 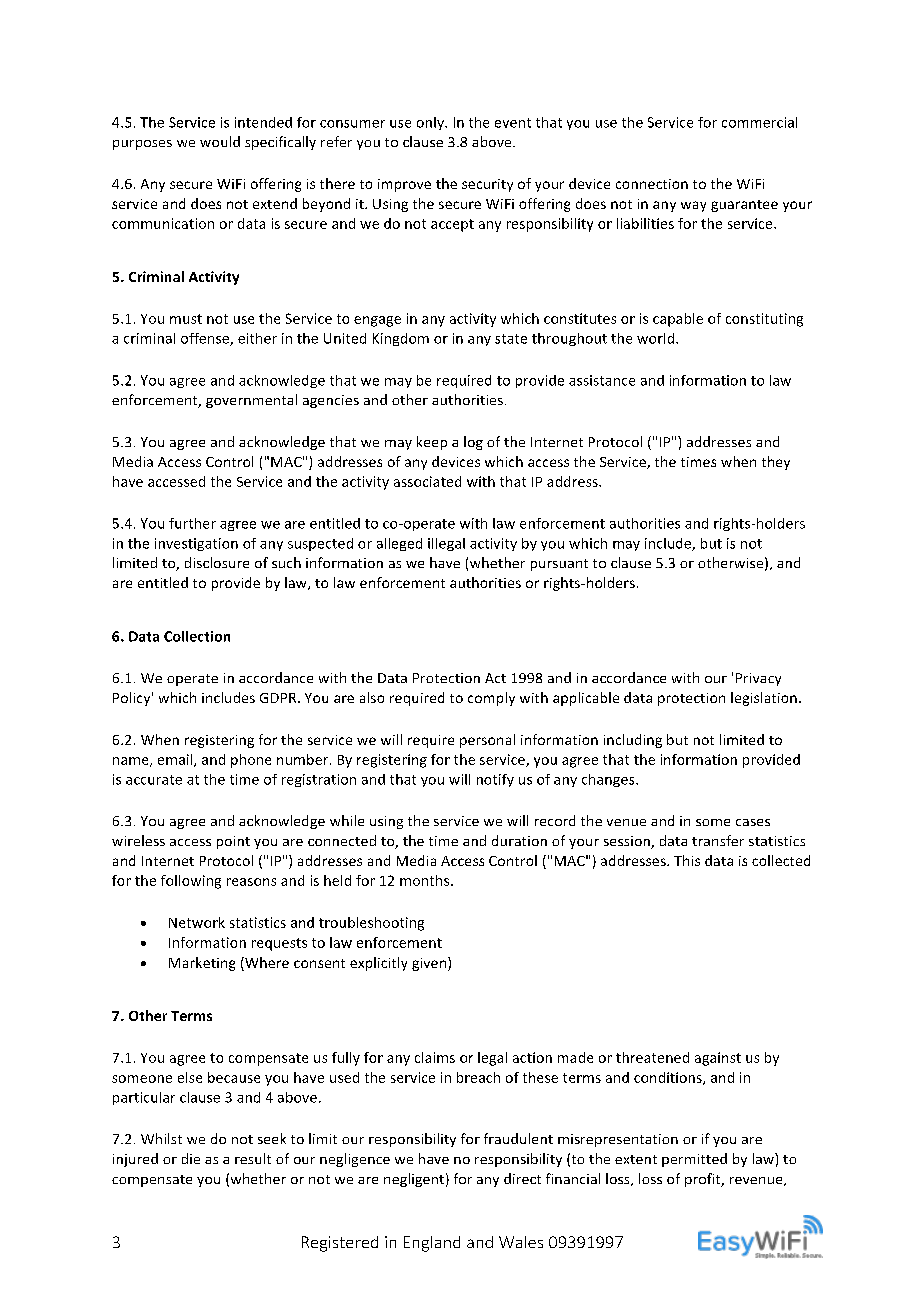 What do you see at coordinates (251, 401) in the image?
I see `governmental` at bounding box center [251, 401].
